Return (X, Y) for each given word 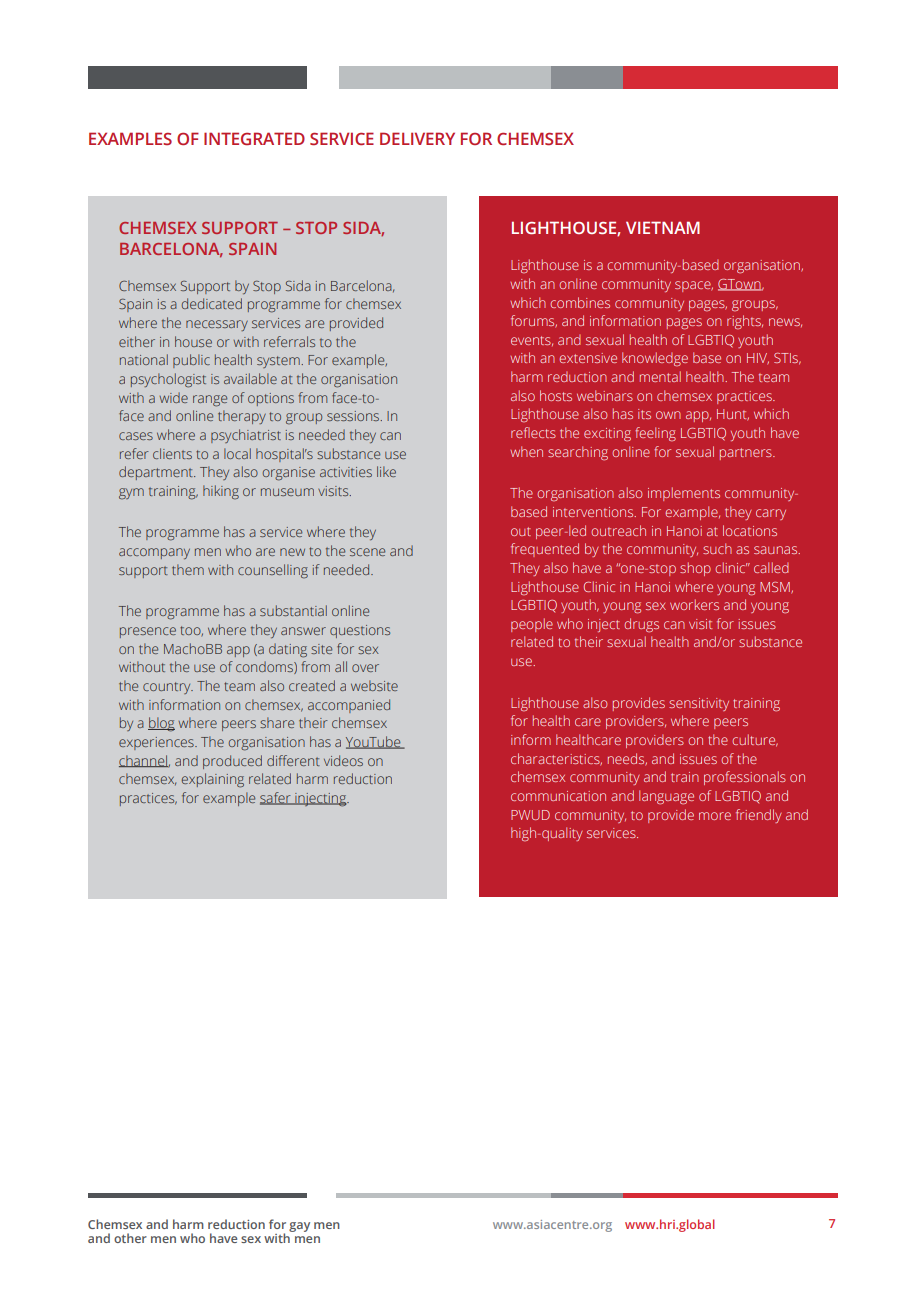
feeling (655, 434)
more (715, 816)
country (168, 688)
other (130, 1238)
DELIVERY (417, 138)
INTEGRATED (254, 138)
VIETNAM (663, 227)
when (526, 451)
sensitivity (699, 704)
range (210, 401)
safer (276, 798)
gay (299, 1227)
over (365, 668)
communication (558, 796)
